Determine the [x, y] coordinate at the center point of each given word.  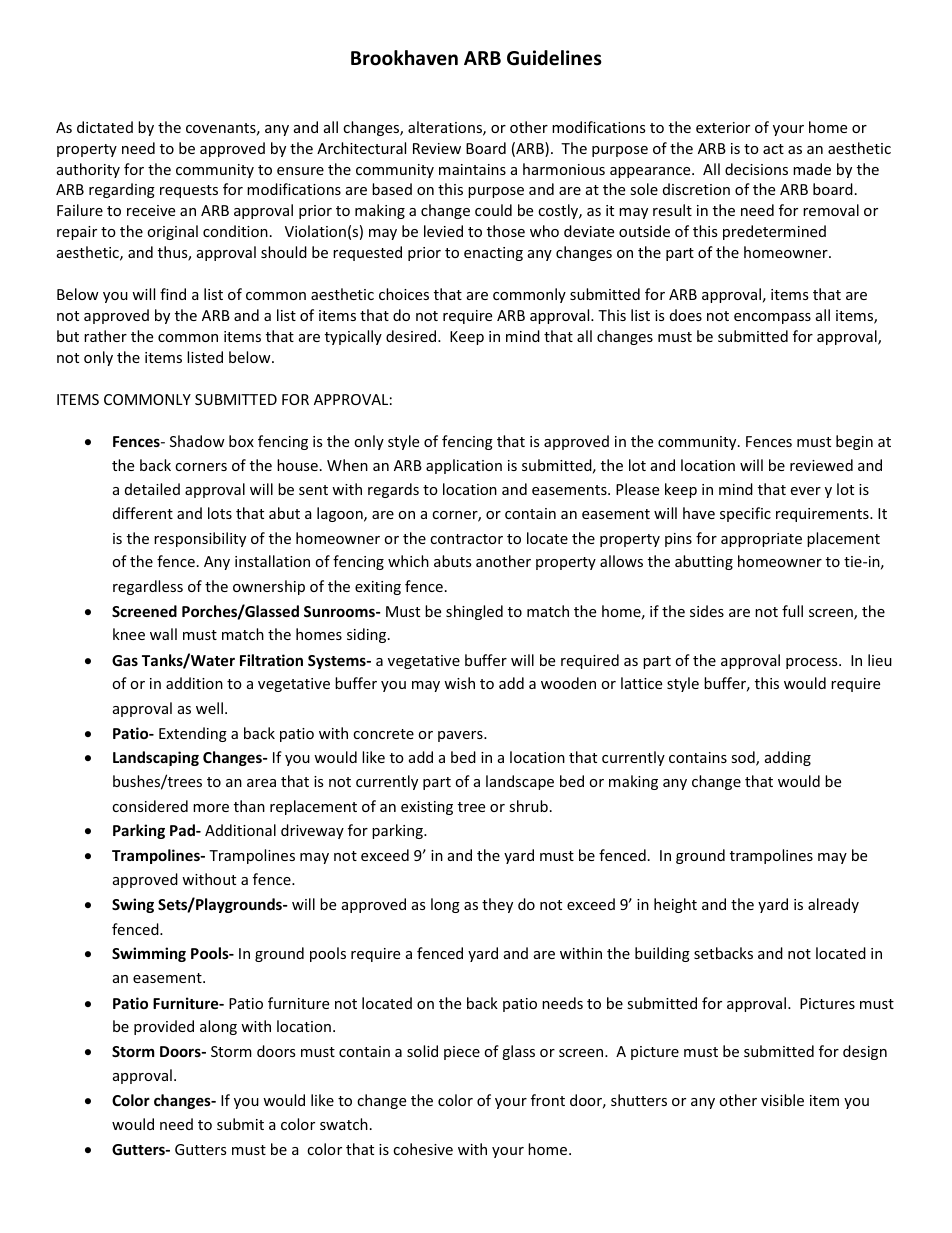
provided [164, 1027]
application [464, 466]
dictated [105, 127]
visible [782, 1100]
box [241, 441]
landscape [520, 782]
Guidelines [554, 58]
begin [854, 442]
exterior [723, 127]
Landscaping [156, 758]
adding [788, 758]
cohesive [423, 1149]
